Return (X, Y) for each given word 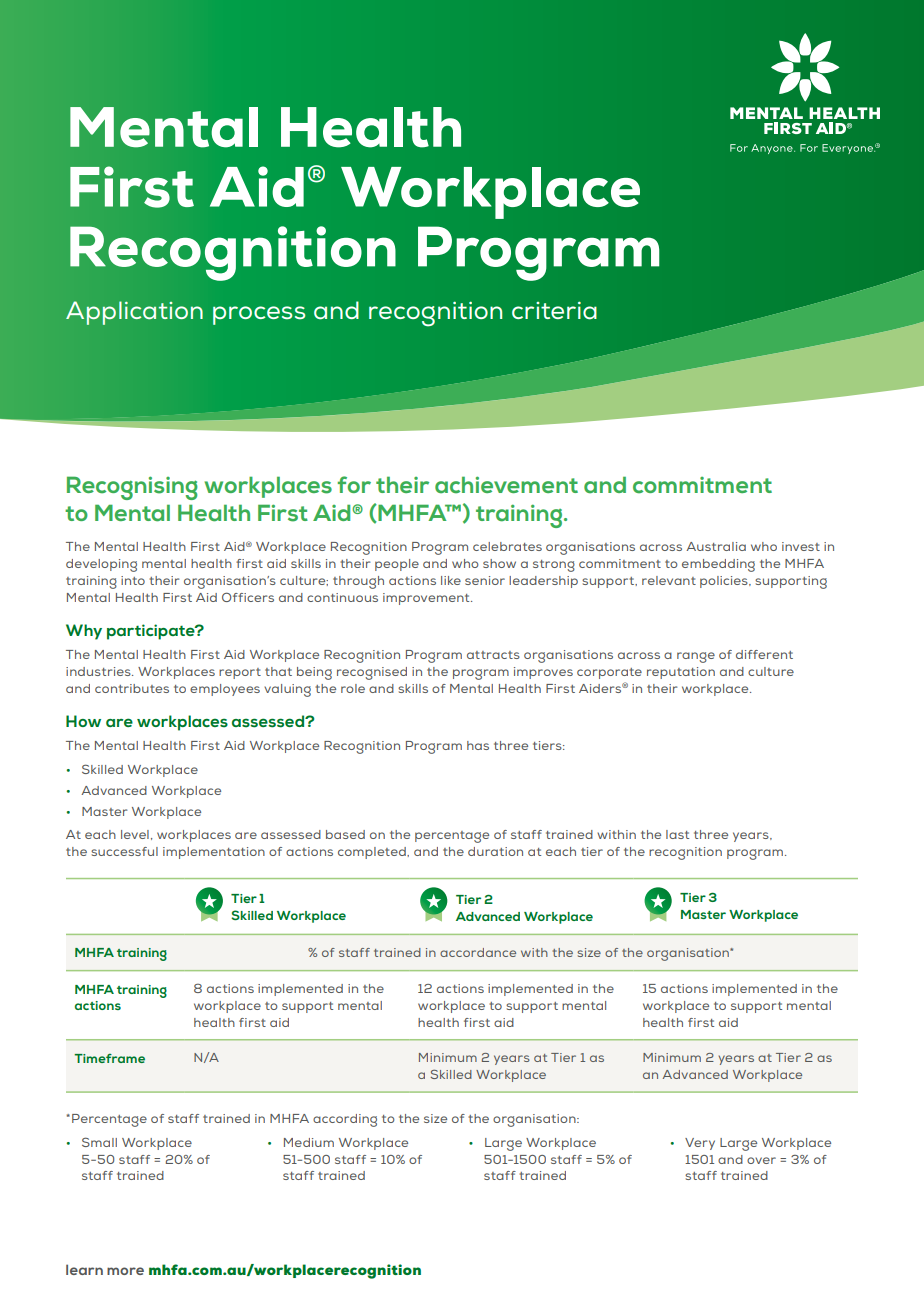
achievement (506, 485)
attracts (493, 655)
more (125, 1271)
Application (134, 313)
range (696, 657)
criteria (554, 310)
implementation (214, 853)
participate (152, 632)
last (677, 834)
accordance (478, 952)
